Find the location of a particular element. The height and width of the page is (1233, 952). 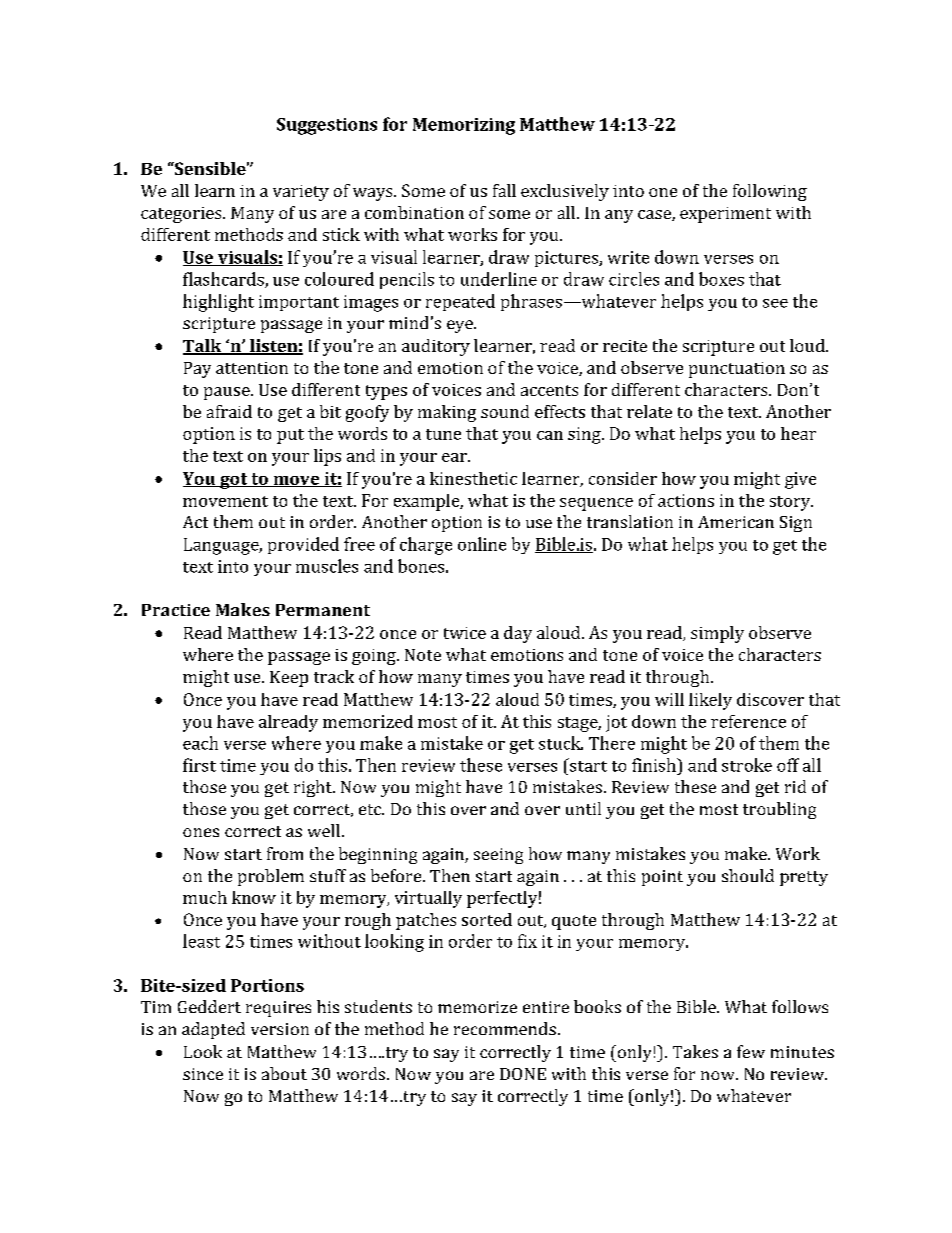

stroke is located at coordinates (747, 765).
